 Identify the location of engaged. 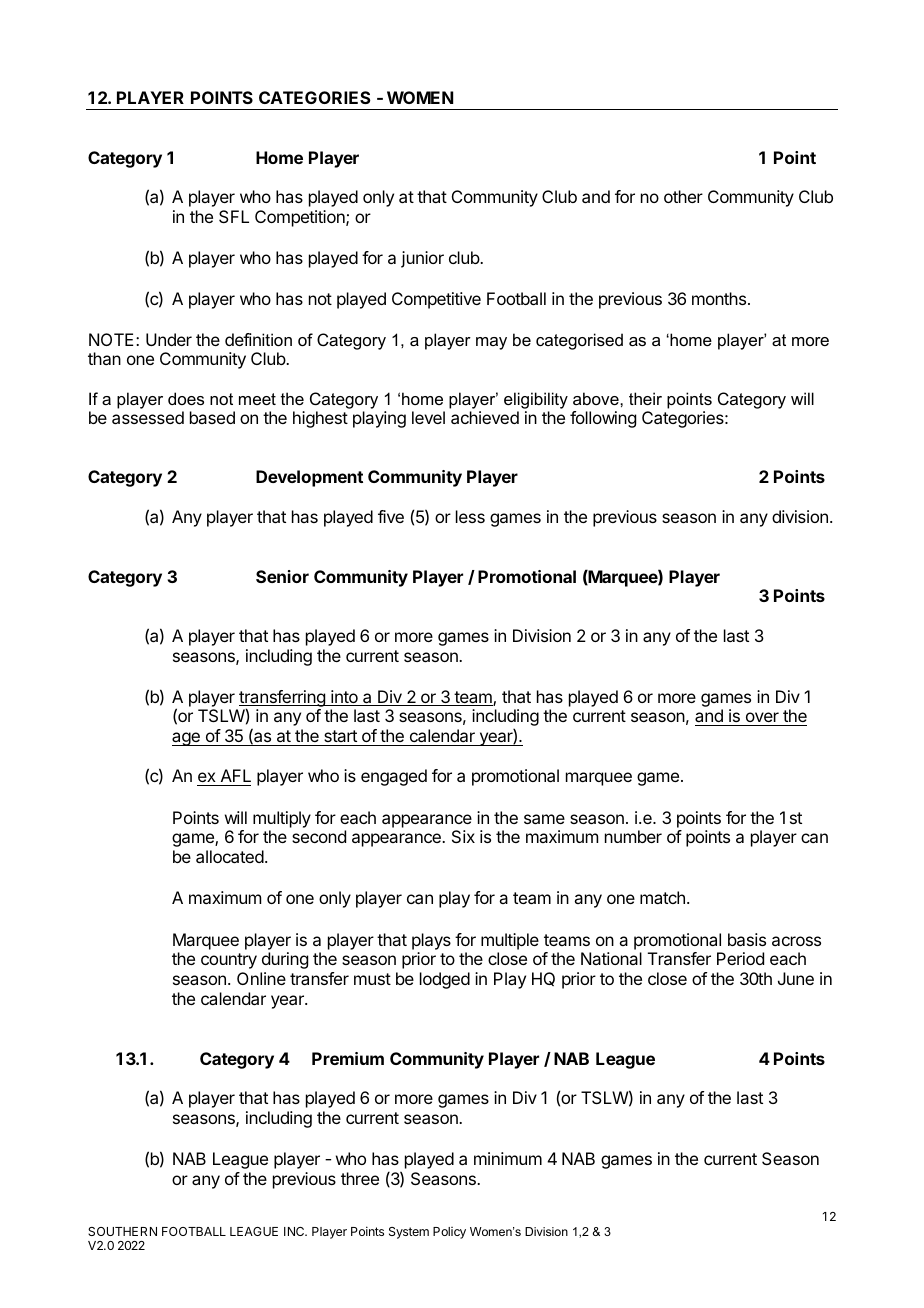
(394, 777).
